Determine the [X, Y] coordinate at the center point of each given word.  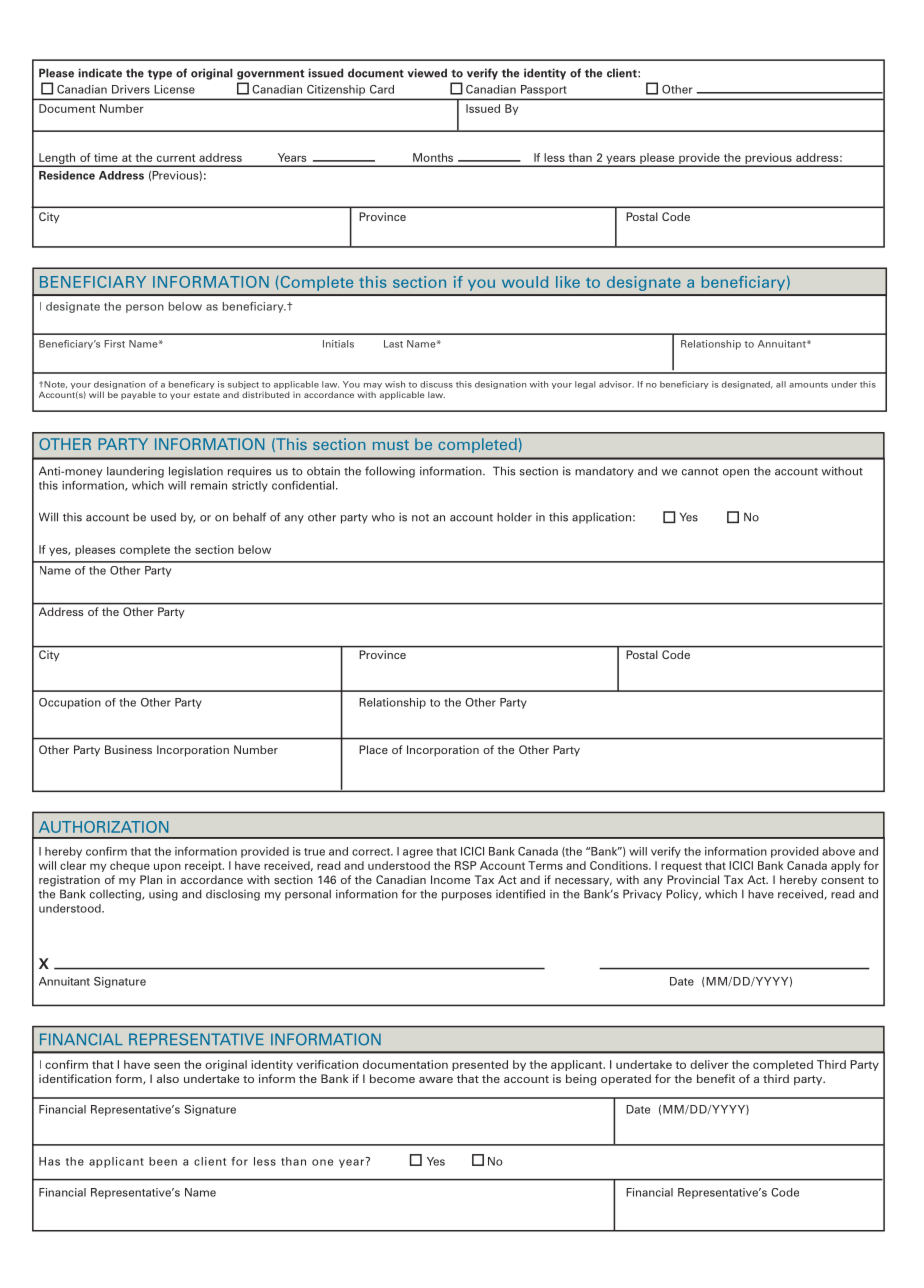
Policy [683, 895]
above [838, 851]
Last [393, 344]
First [114, 344]
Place [373, 749]
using [163, 895]
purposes [467, 896]
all [781, 384]
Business [128, 749]
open [736, 473]
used [163, 517]
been [163, 1161]
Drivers [131, 89]
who [383, 517]
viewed [427, 73]
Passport [543, 90]
